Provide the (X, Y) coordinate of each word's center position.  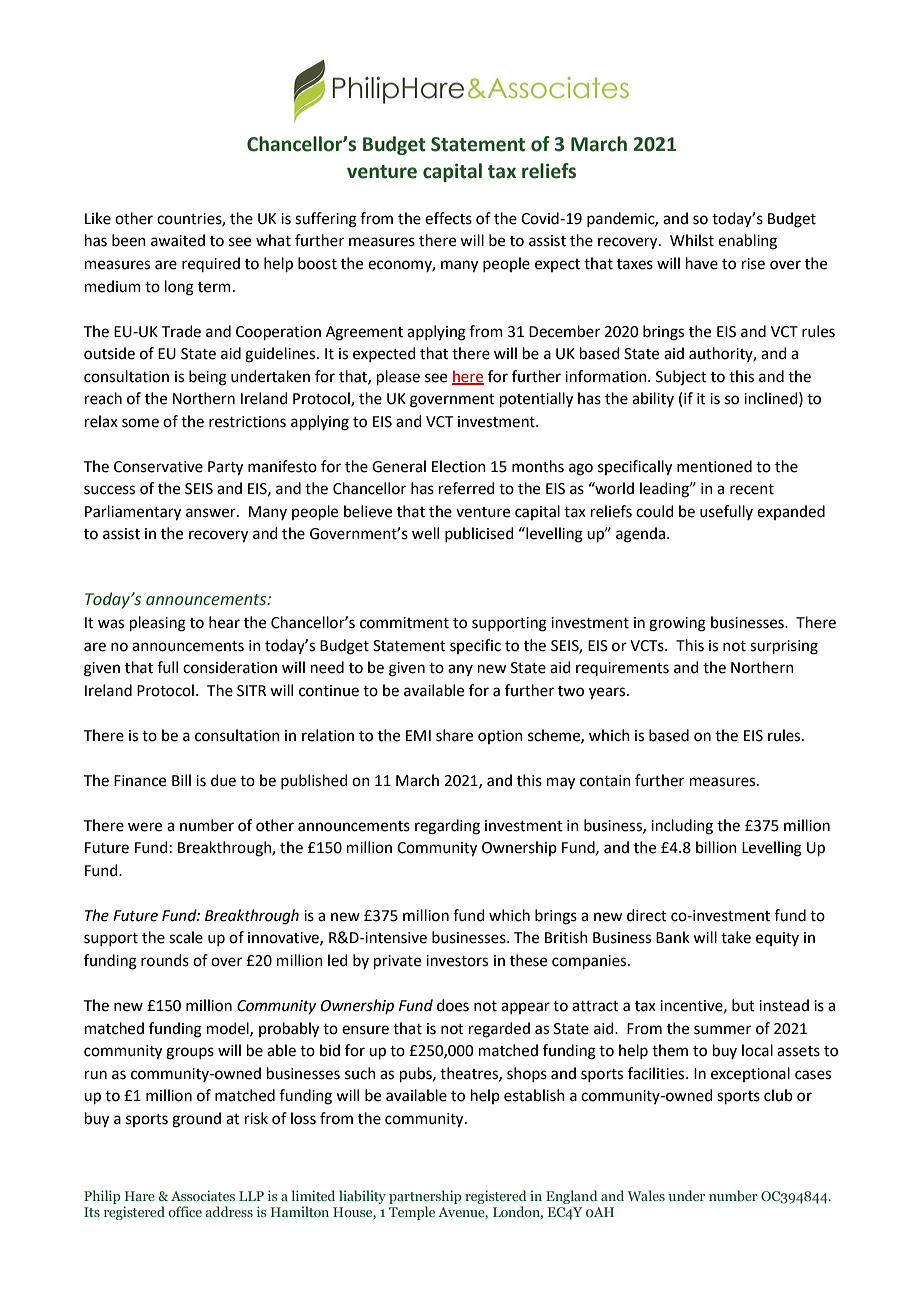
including (682, 827)
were (145, 827)
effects (448, 218)
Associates (203, 1195)
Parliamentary (133, 513)
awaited (178, 240)
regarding (447, 827)
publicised (479, 534)
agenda (640, 535)
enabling (747, 242)
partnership (425, 1198)
